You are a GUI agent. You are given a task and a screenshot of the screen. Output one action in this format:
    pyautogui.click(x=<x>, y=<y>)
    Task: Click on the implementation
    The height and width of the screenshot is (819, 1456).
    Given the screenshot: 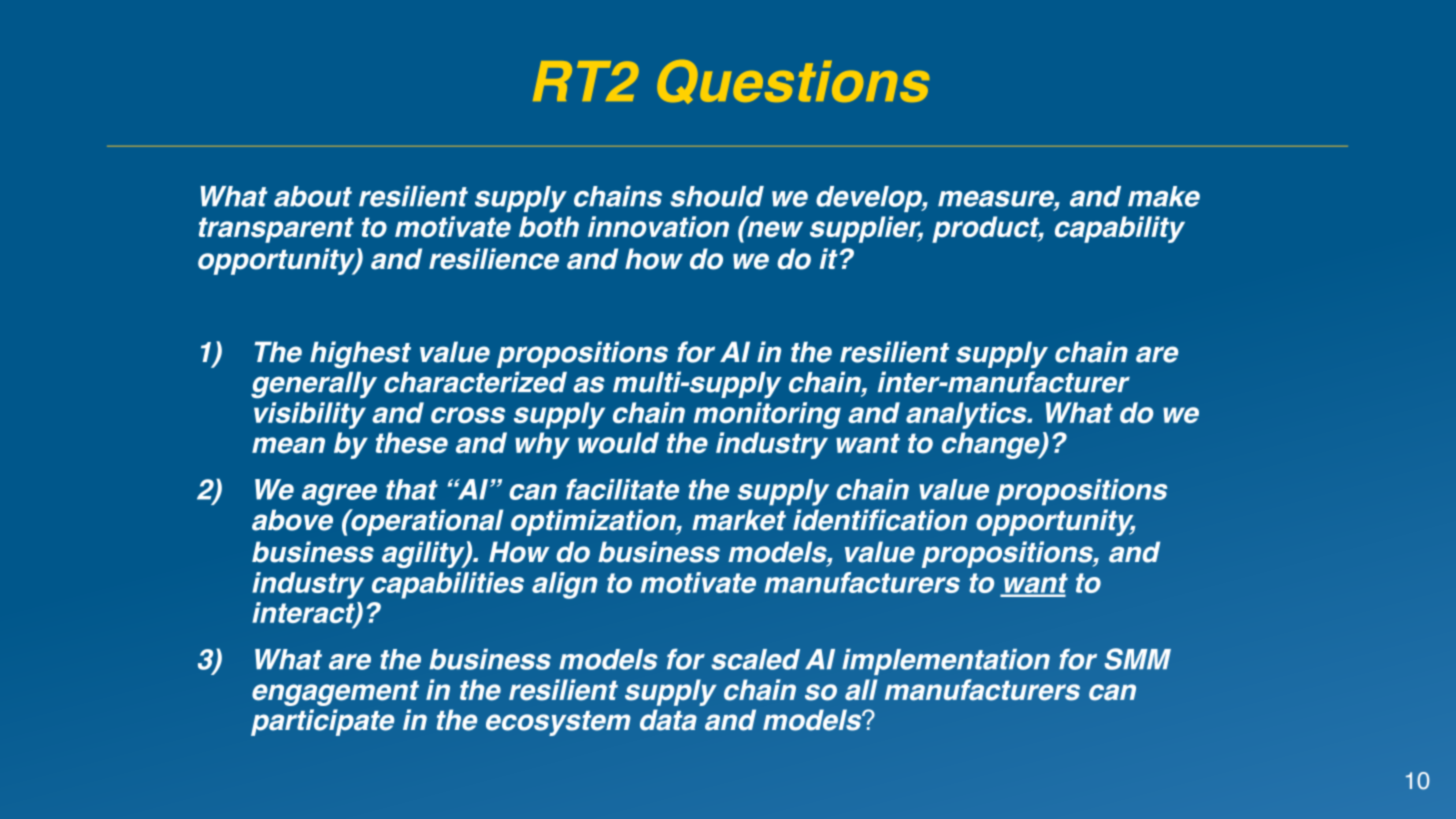 What is the action you would take?
    pyautogui.click(x=946, y=662)
